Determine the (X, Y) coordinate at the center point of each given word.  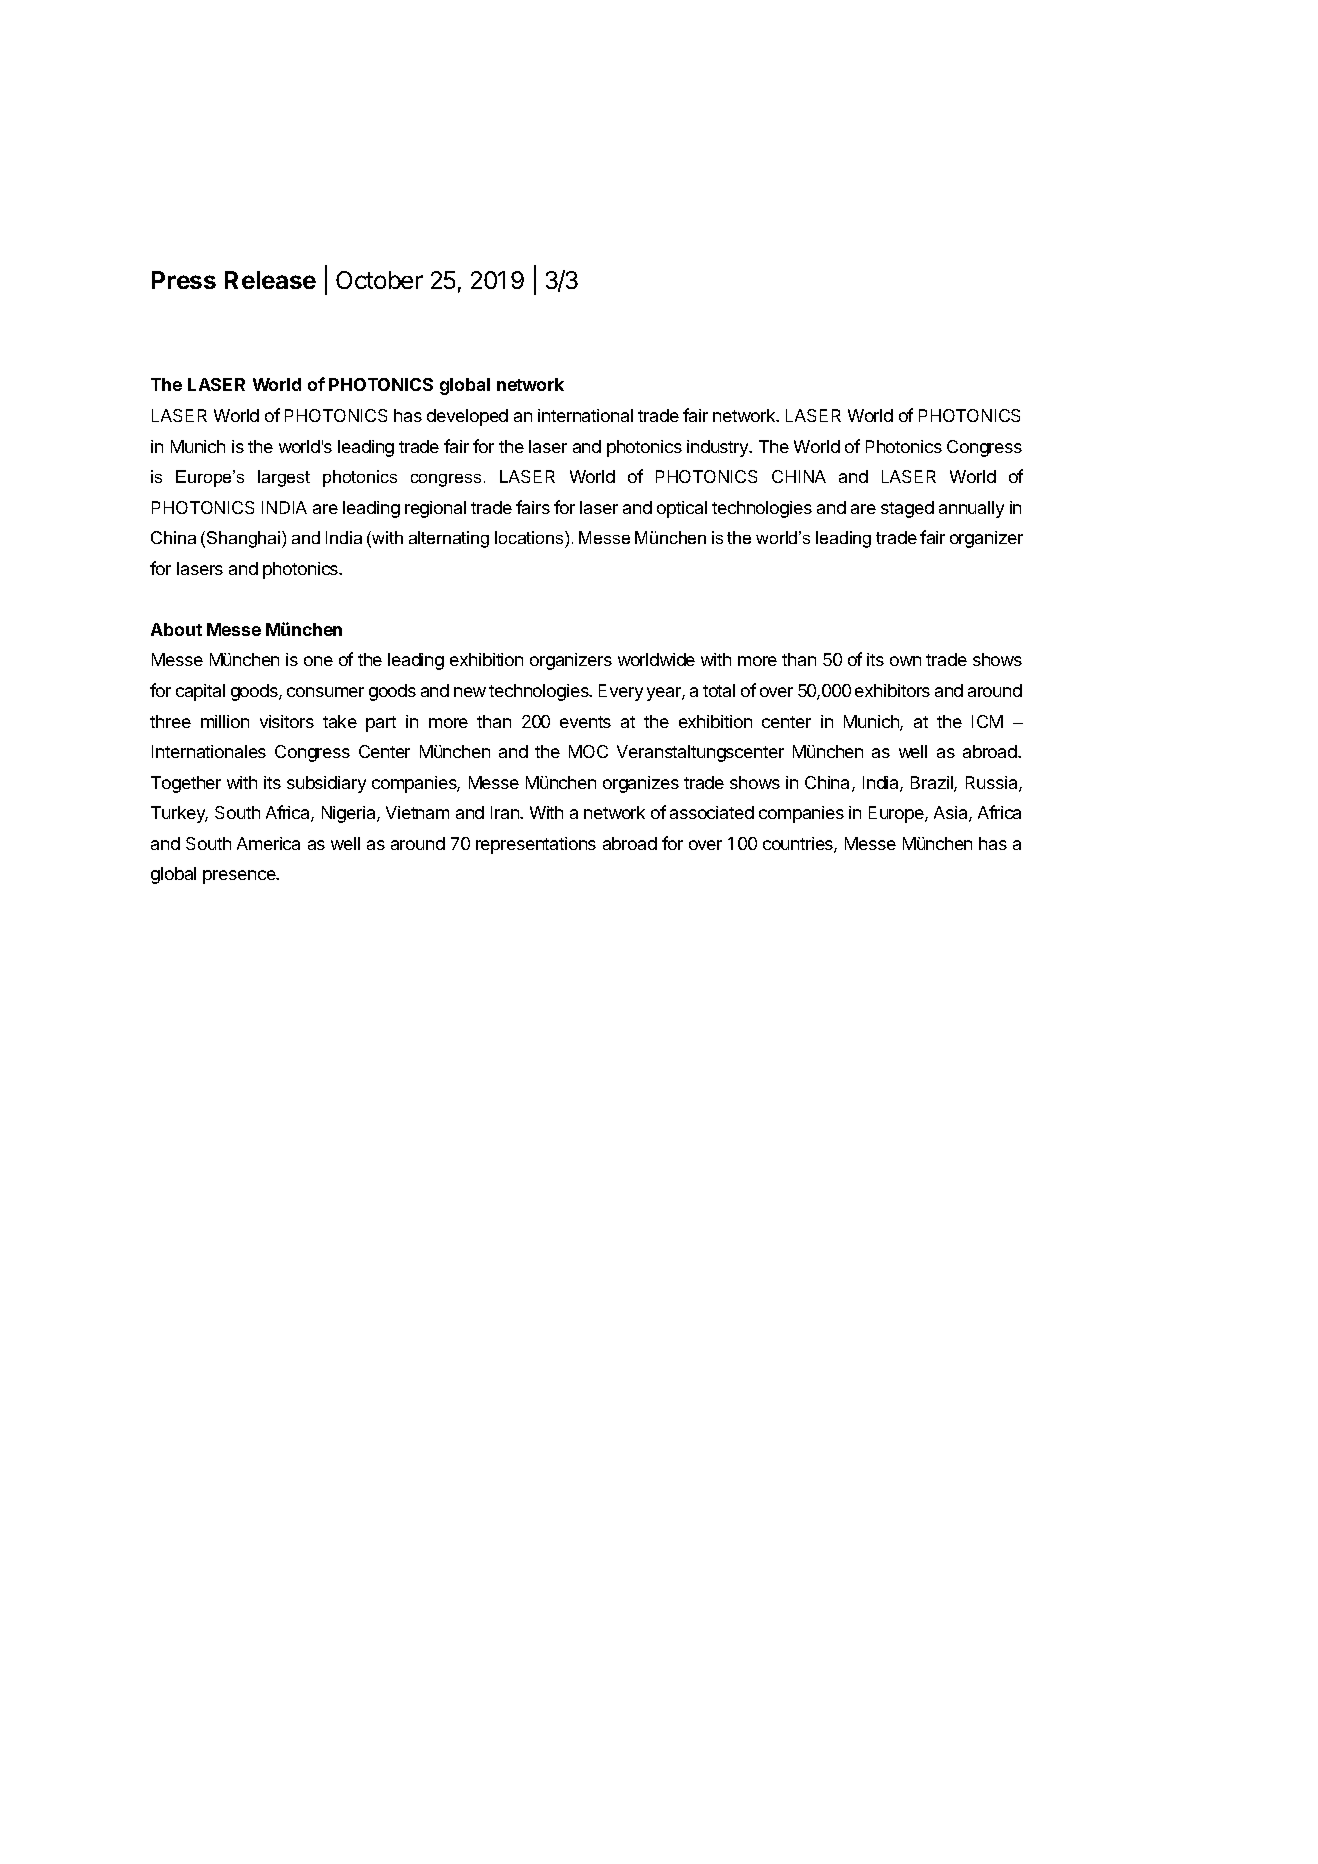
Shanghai (245, 539)
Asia (952, 814)
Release (270, 280)
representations (536, 845)
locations (530, 537)
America (268, 843)
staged (907, 509)
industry (719, 448)
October (379, 280)
